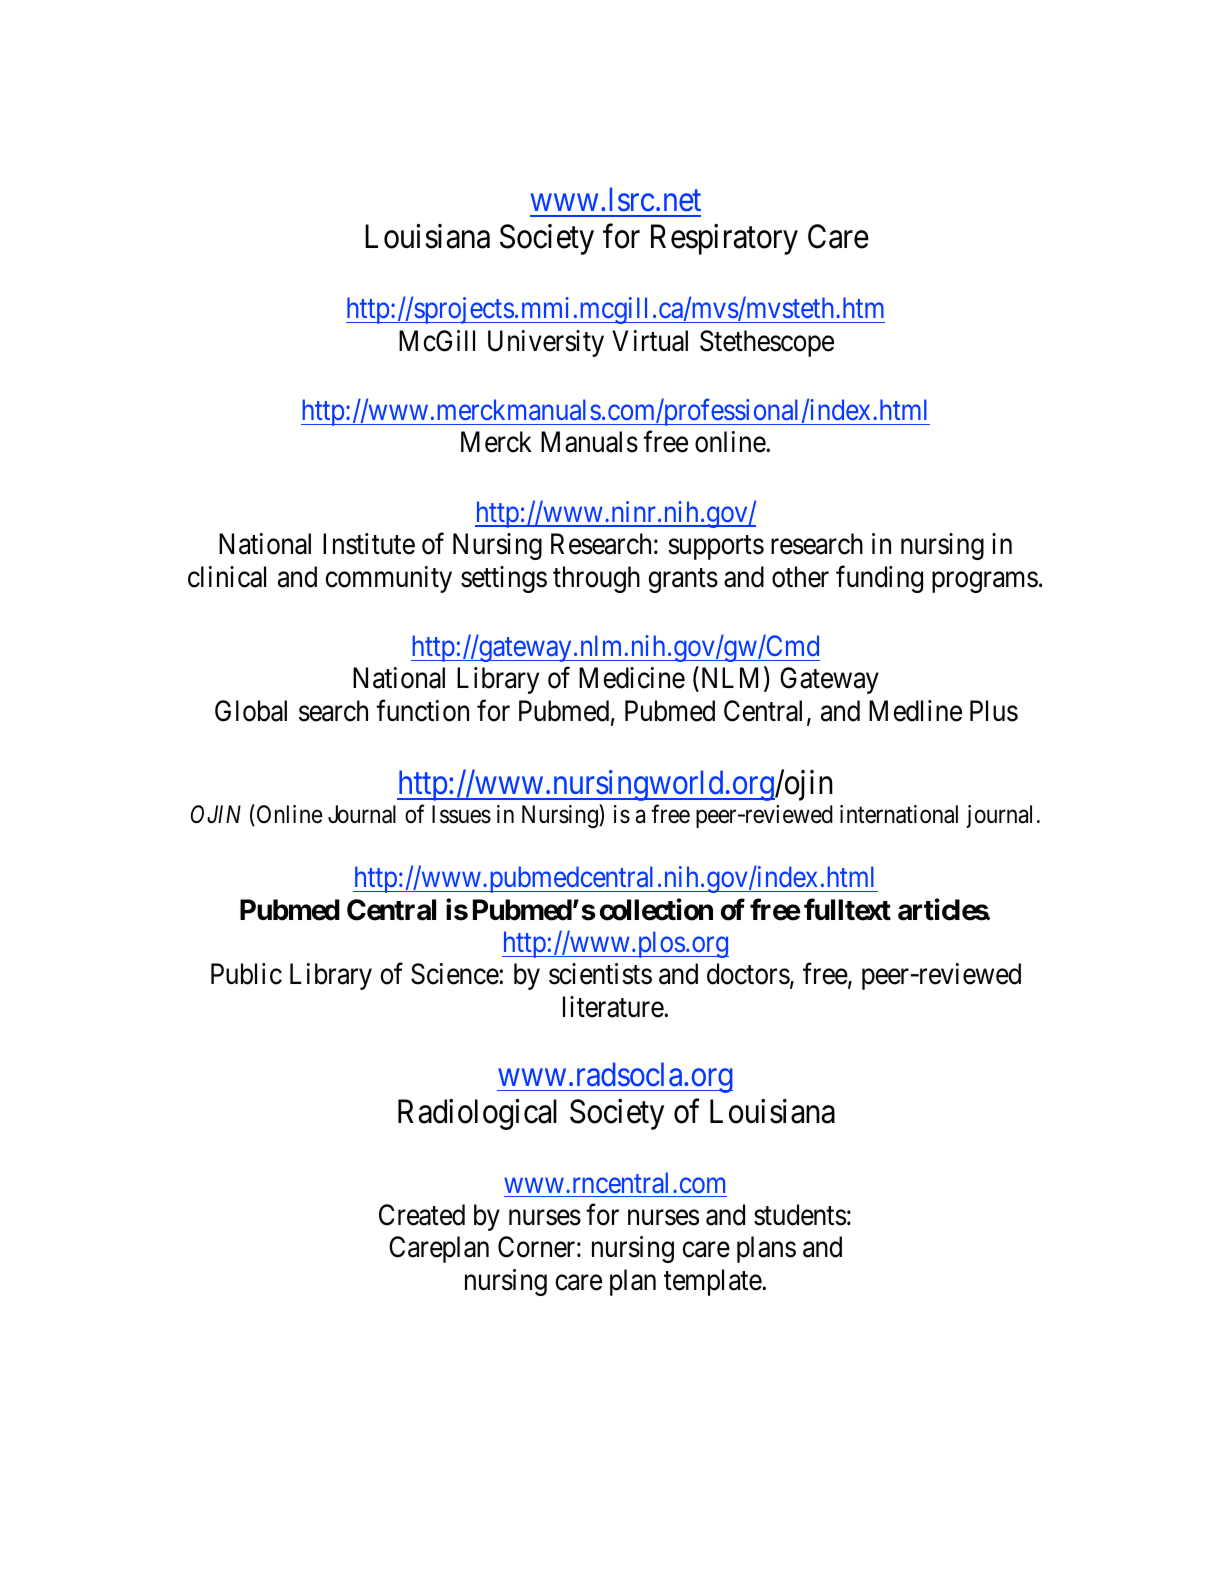 The image size is (1231, 1593). What do you see at coordinates (724, 239) in the image?
I see `Respiratory` at bounding box center [724, 239].
